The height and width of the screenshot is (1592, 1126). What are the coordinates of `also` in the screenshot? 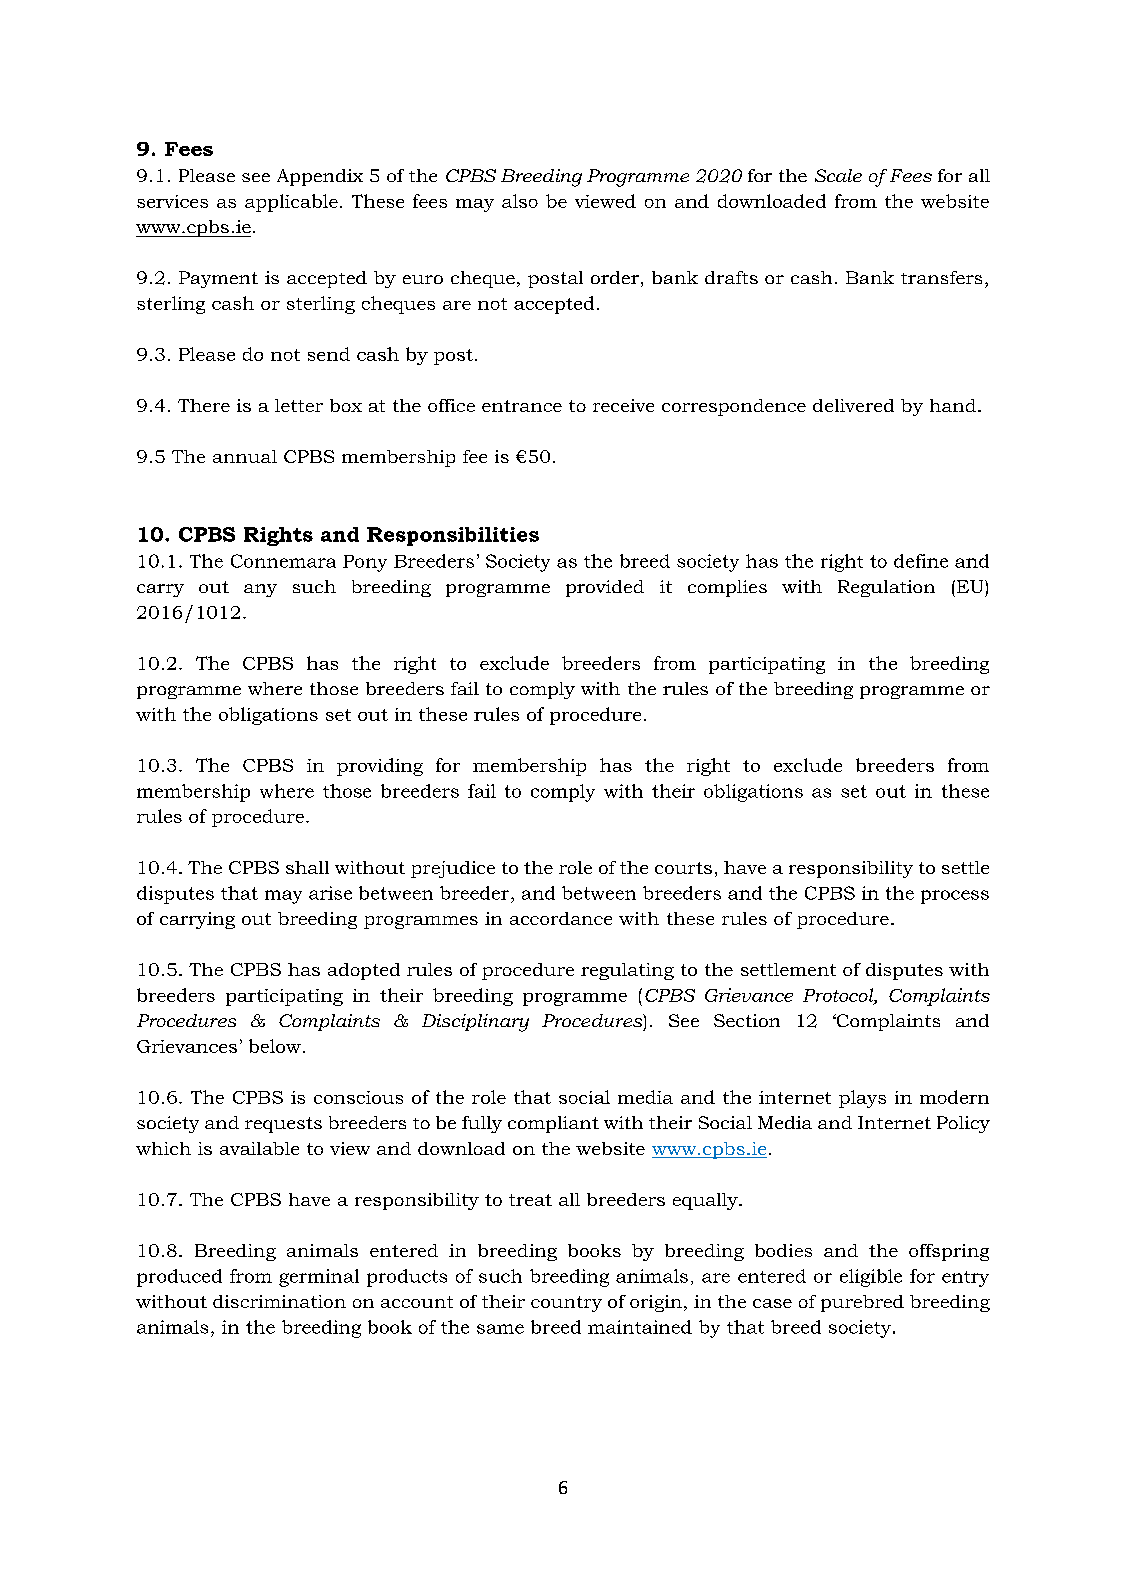 It's located at (520, 201).
